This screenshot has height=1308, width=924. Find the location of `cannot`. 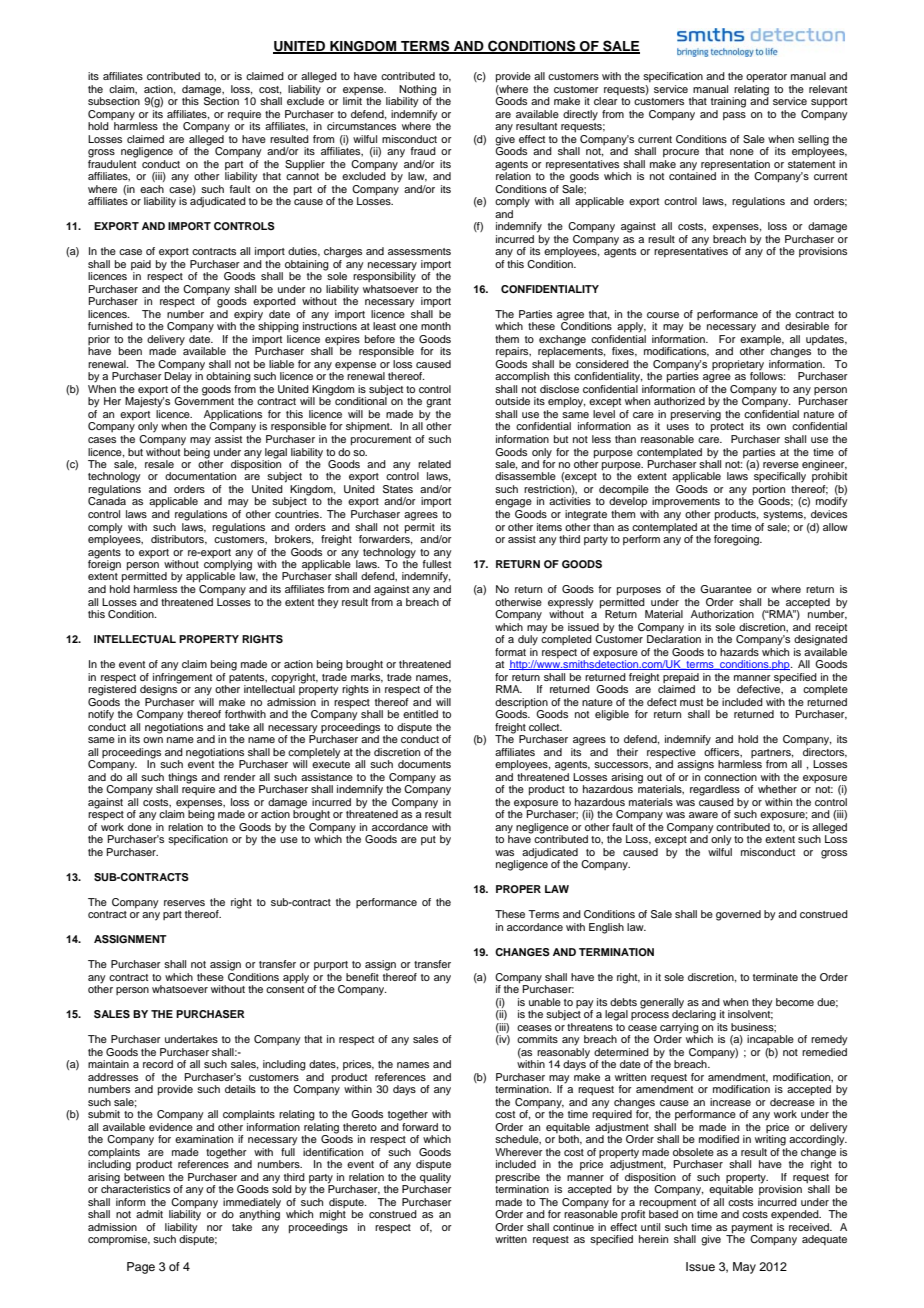

cannot is located at coordinates (302, 176).
